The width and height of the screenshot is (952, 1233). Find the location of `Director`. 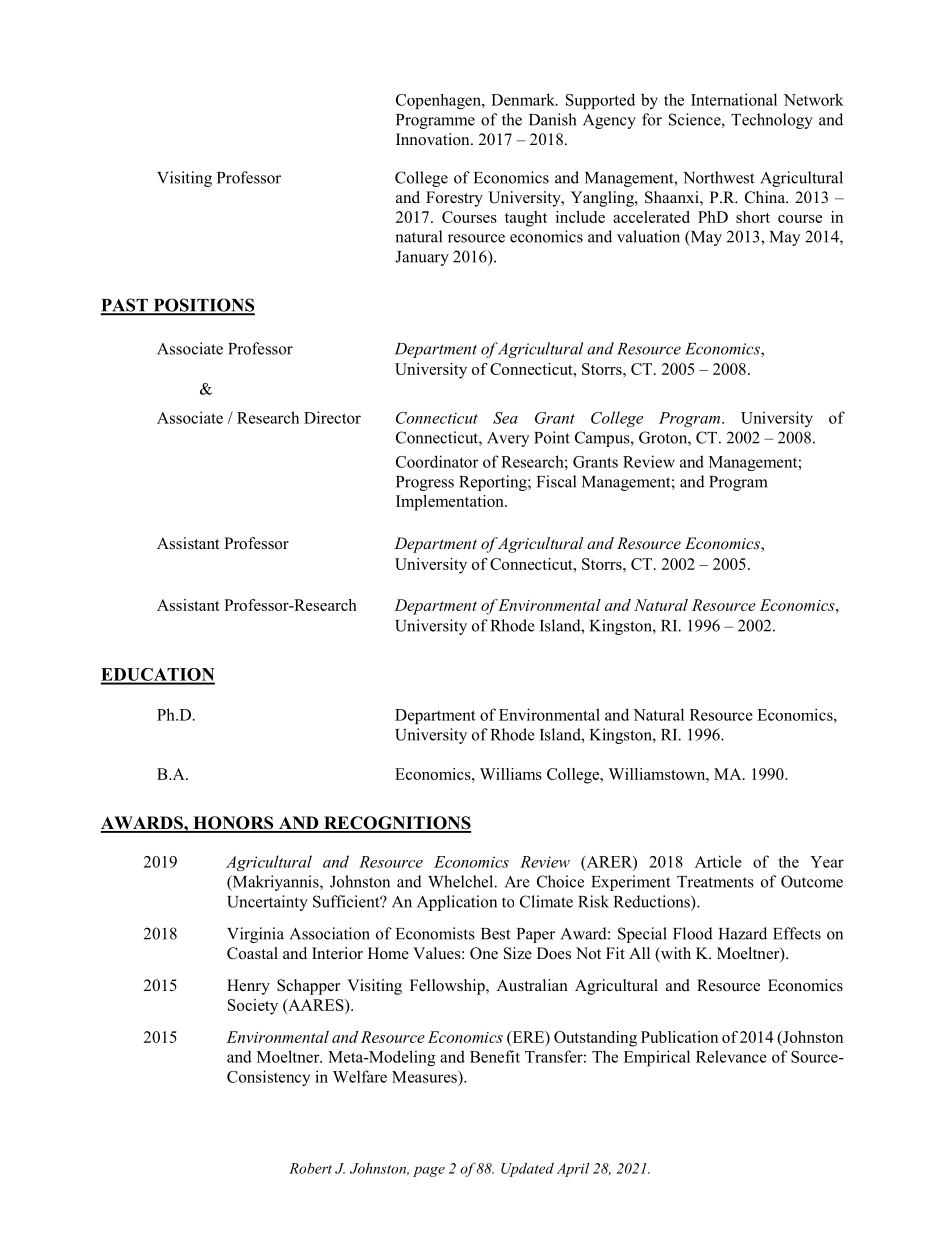

Director is located at coordinates (332, 417).
